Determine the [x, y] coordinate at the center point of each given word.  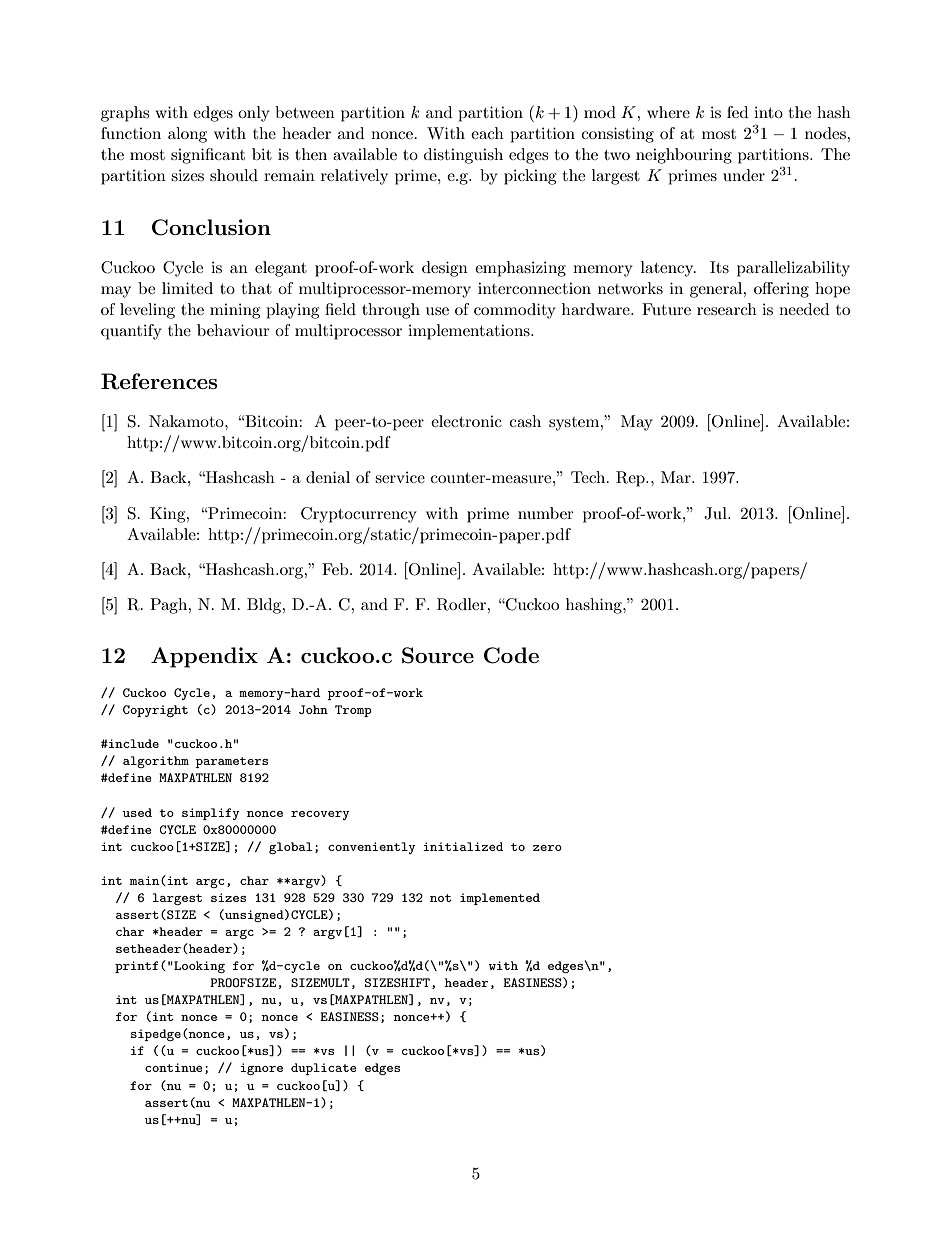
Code [511, 655]
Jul [716, 513]
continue [174, 1067]
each [487, 133]
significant [208, 156]
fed [737, 112]
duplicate [324, 1069]
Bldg [265, 606]
